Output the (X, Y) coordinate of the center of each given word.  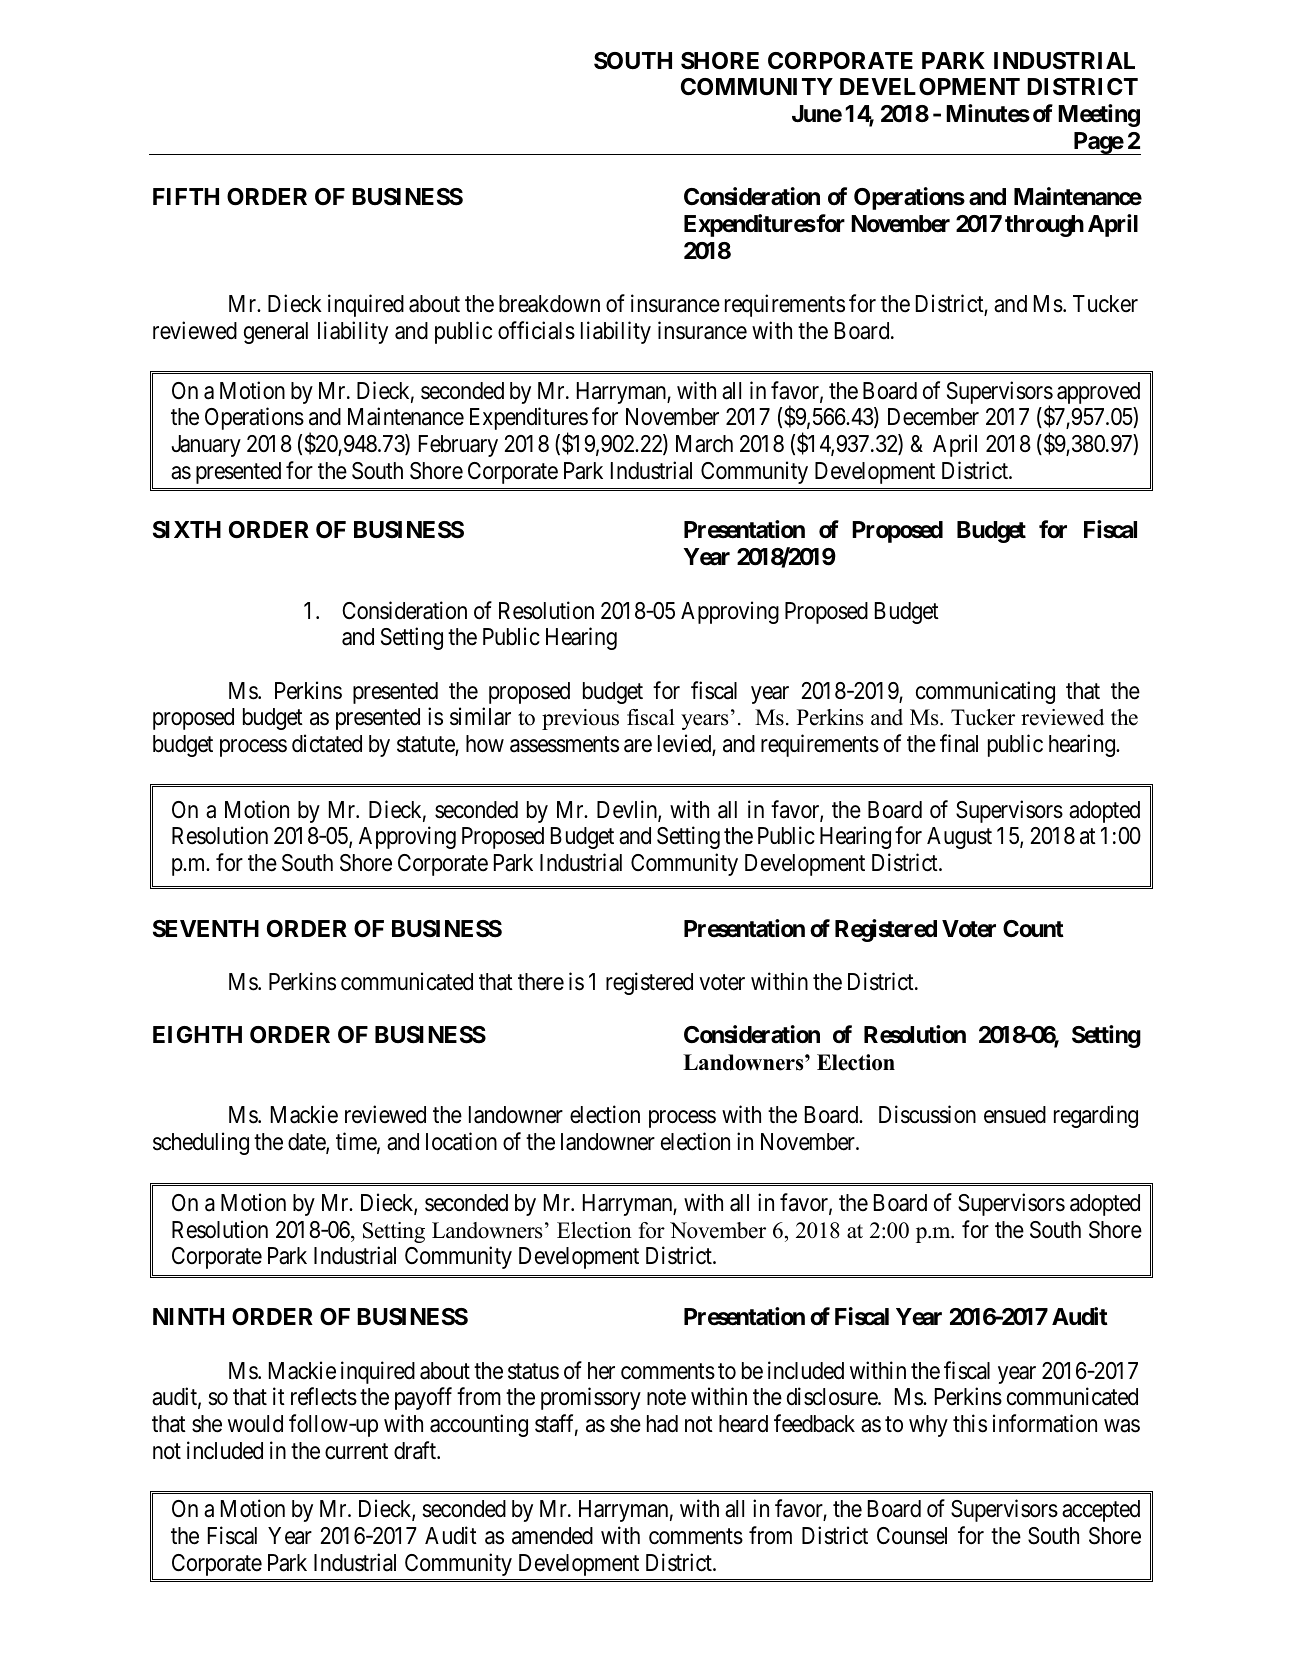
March (704, 444)
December (933, 417)
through (1044, 226)
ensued (1015, 1115)
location (461, 1141)
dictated (327, 743)
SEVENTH (206, 929)
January (206, 446)
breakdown (549, 304)
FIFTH (186, 196)
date (307, 1143)
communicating (985, 692)
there (541, 982)
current (356, 1451)
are (638, 746)
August (959, 838)
